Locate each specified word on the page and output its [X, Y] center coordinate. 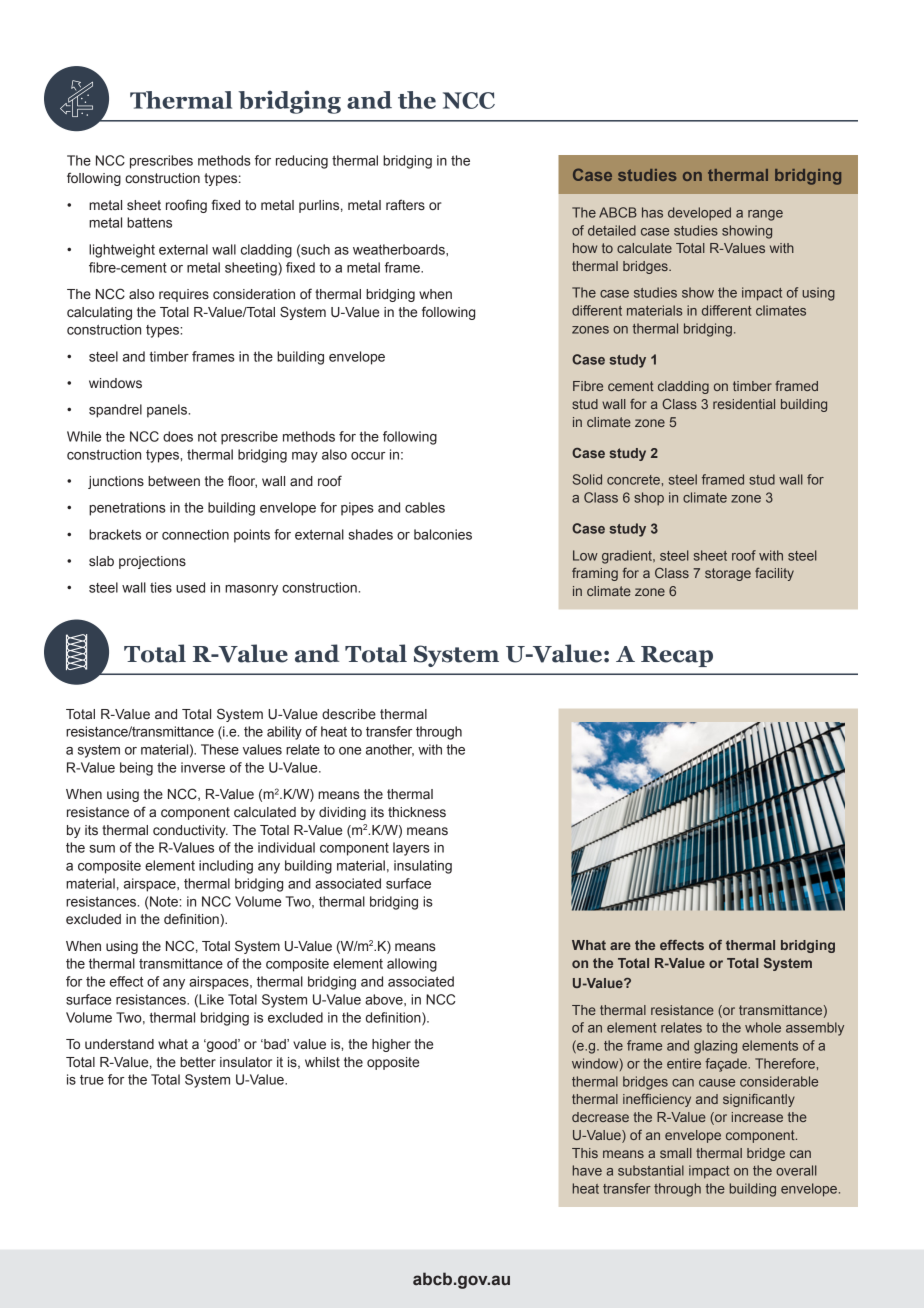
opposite [393, 1063]
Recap [677, 656]
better [198, 1062]
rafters [405, 205]
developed [699, 214]
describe [349, 714]
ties [161, 587]
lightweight [122, 251]
